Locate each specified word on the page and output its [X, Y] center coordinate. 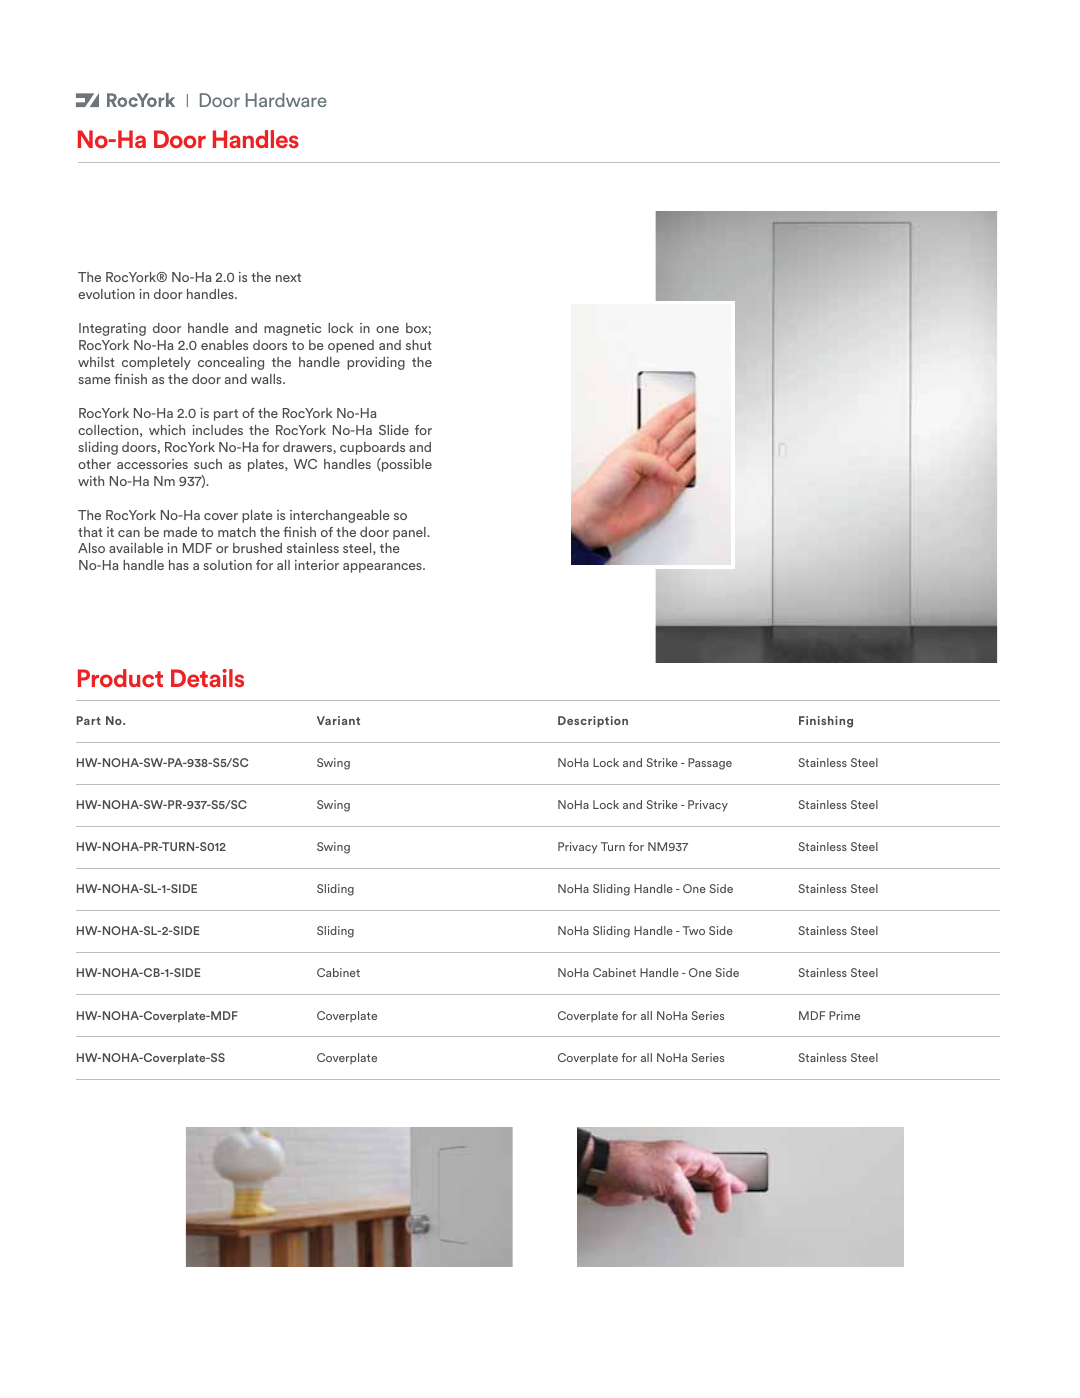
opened [351, 346]
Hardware [286, 100]
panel [410, 533]
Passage [710, 764]
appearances [383, 568]
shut [419, 345]
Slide [394, 430]
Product [120, 678]
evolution [106, 294]
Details [207, 678]
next [288, 277]
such [208, 464]
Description [593, 722]
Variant [338, 720]
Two [693, 930]
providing [376, 363]
